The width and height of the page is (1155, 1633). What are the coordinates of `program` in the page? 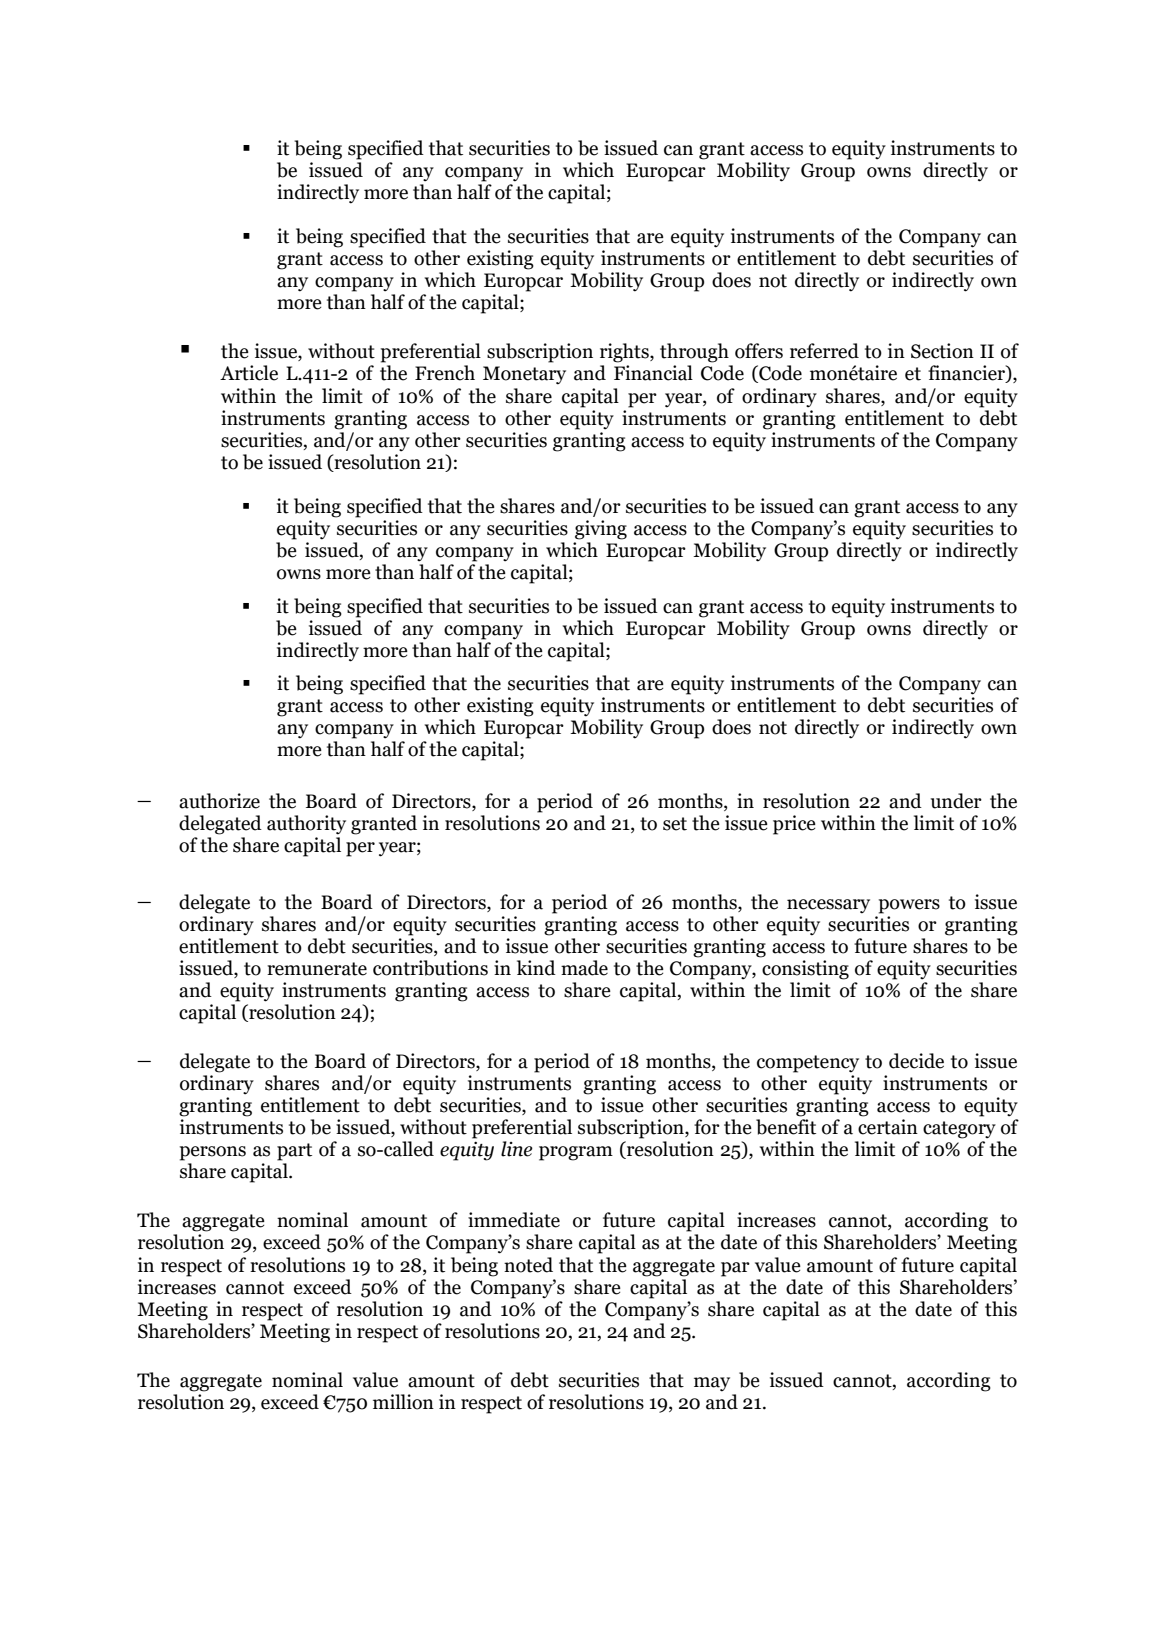 It's located at (576, 1153).
